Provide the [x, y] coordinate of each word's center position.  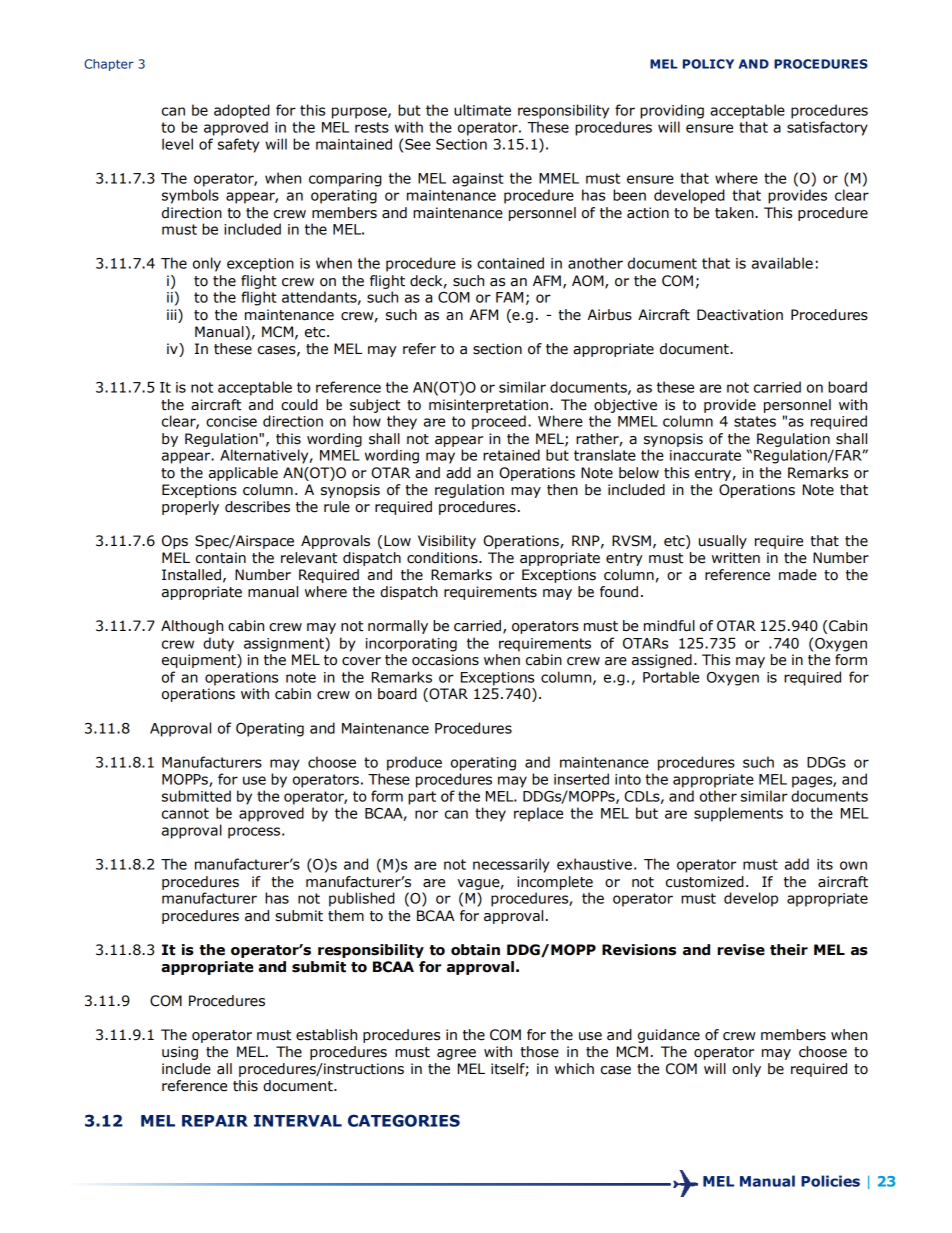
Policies [830, 1181]
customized [705, 882]
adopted [242, 111]
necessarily [511, 865]
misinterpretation [488, 406]
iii [173, 314]
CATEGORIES [404, 1120]
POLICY [708, 64]
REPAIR [215, 1121]
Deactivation [740, 315]
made [798, 575]
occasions [445, 660]
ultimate [482, 110]
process [254, 833]
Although [192, 627]
